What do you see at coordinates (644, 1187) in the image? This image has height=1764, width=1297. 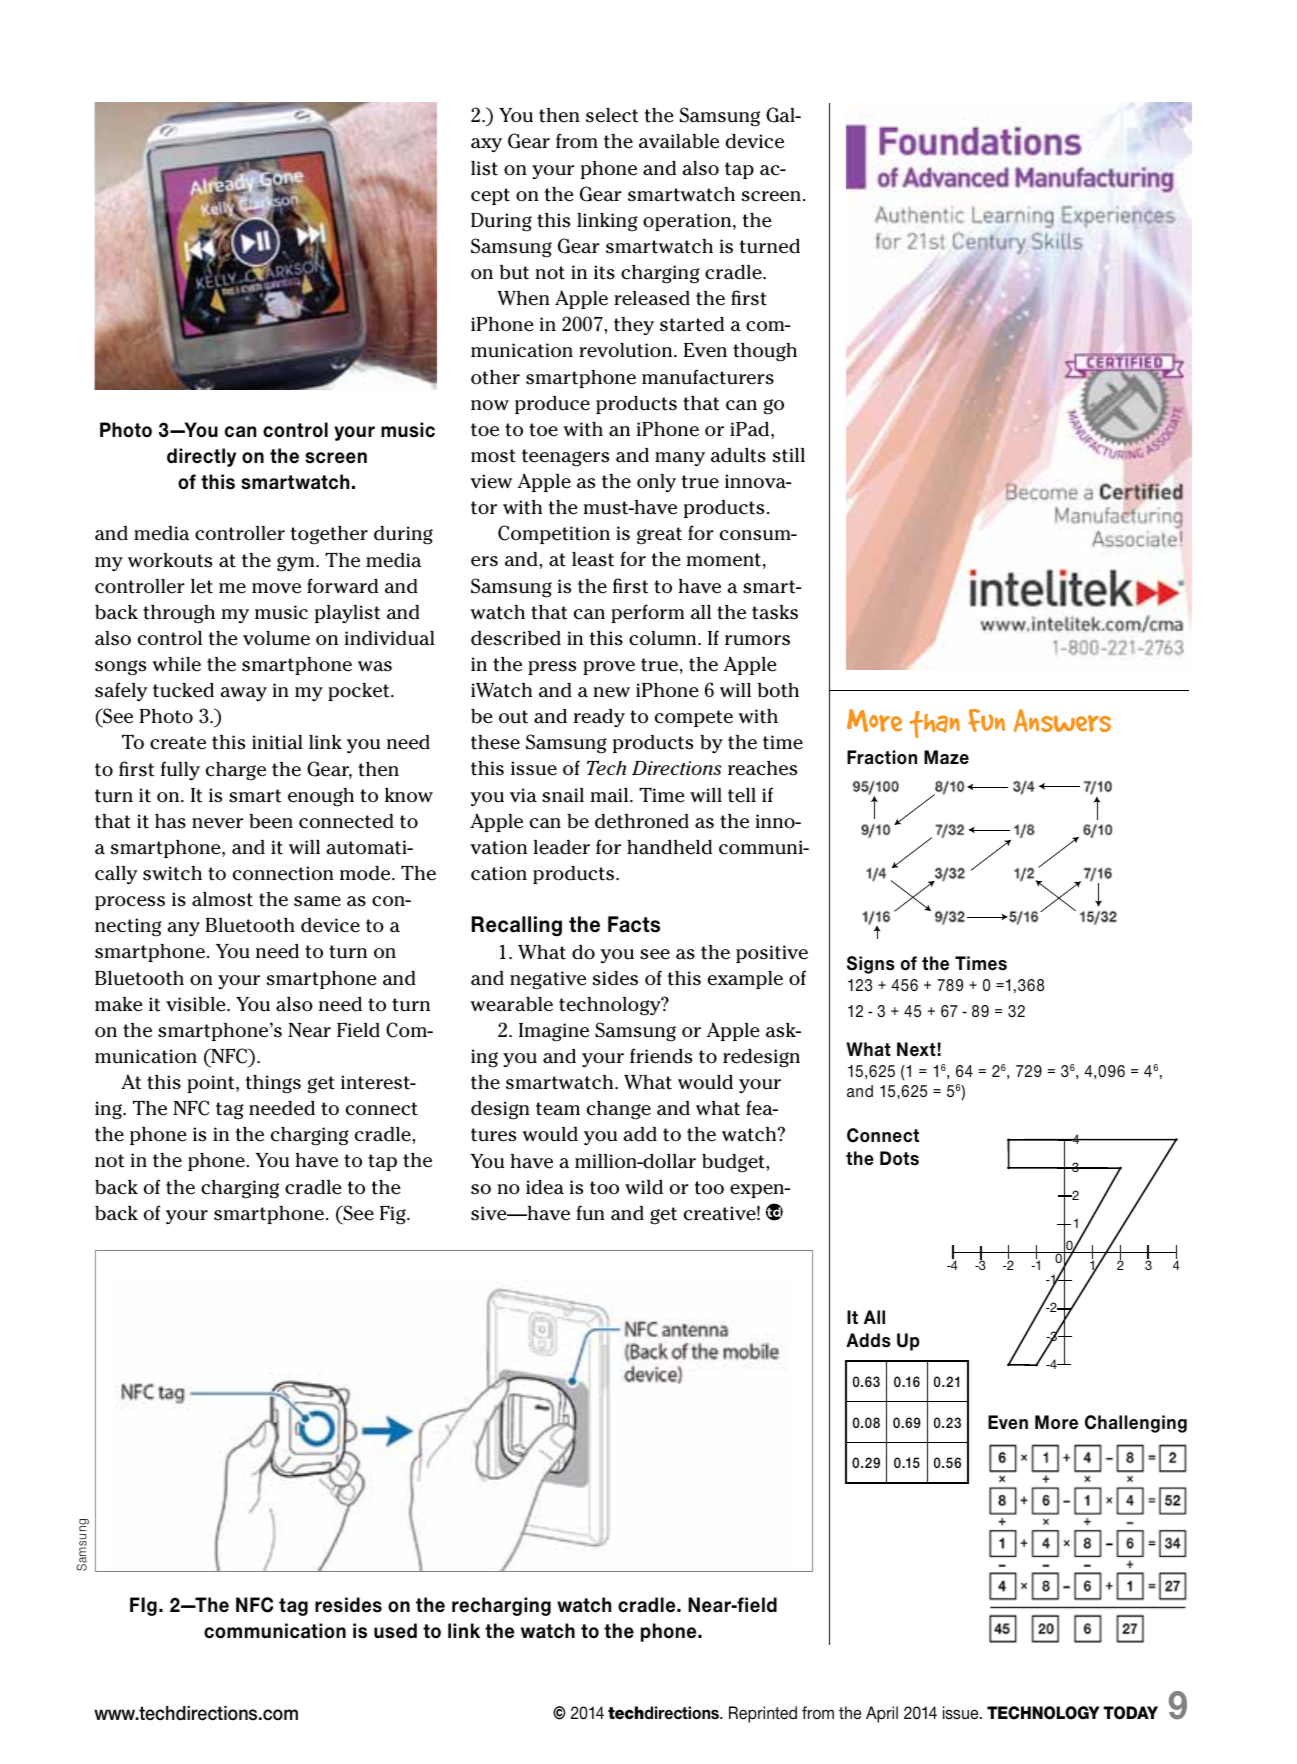 I see `wild` at bounding box center [644, 1187].
